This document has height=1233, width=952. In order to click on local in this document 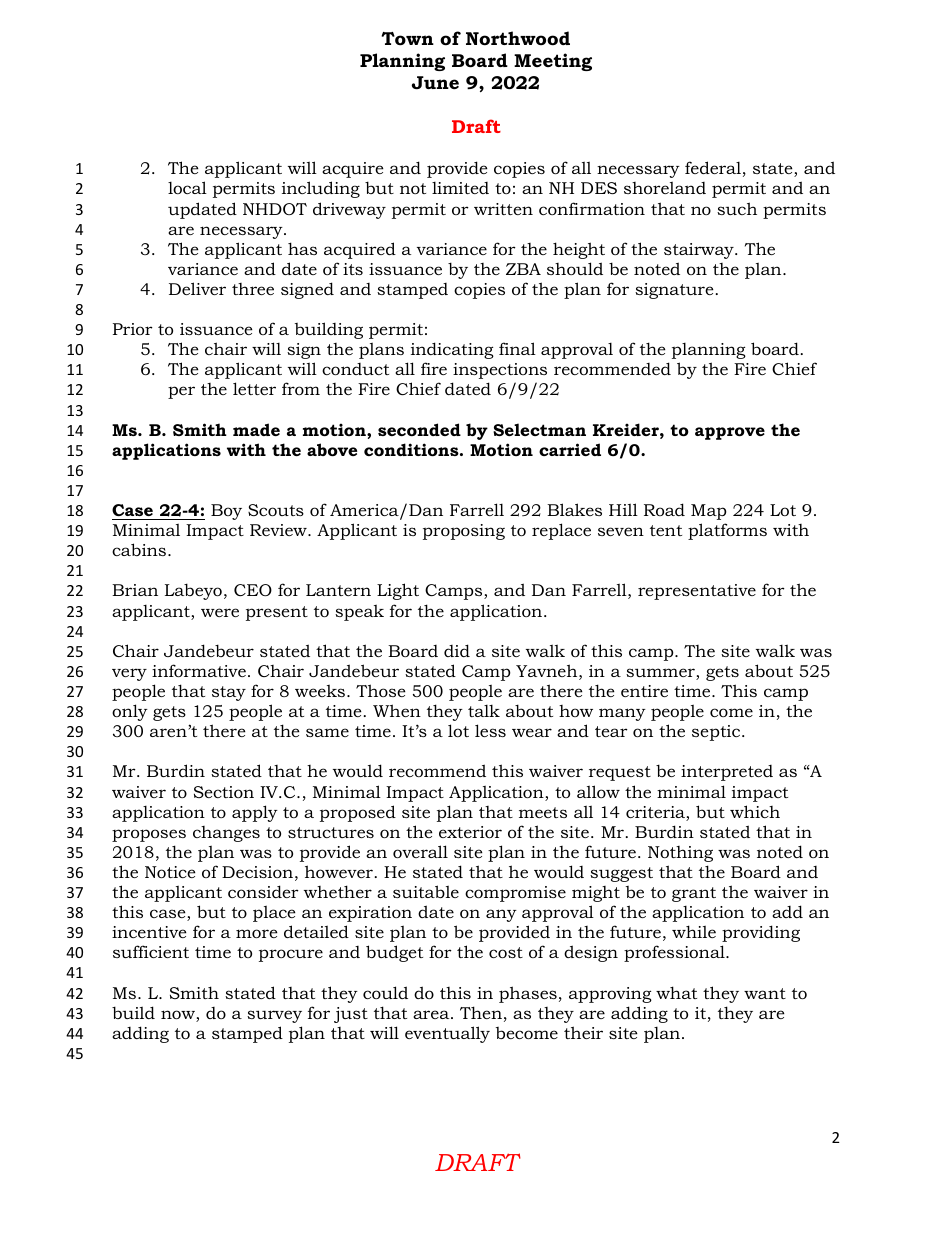, I will do `click(187, 187)`.
